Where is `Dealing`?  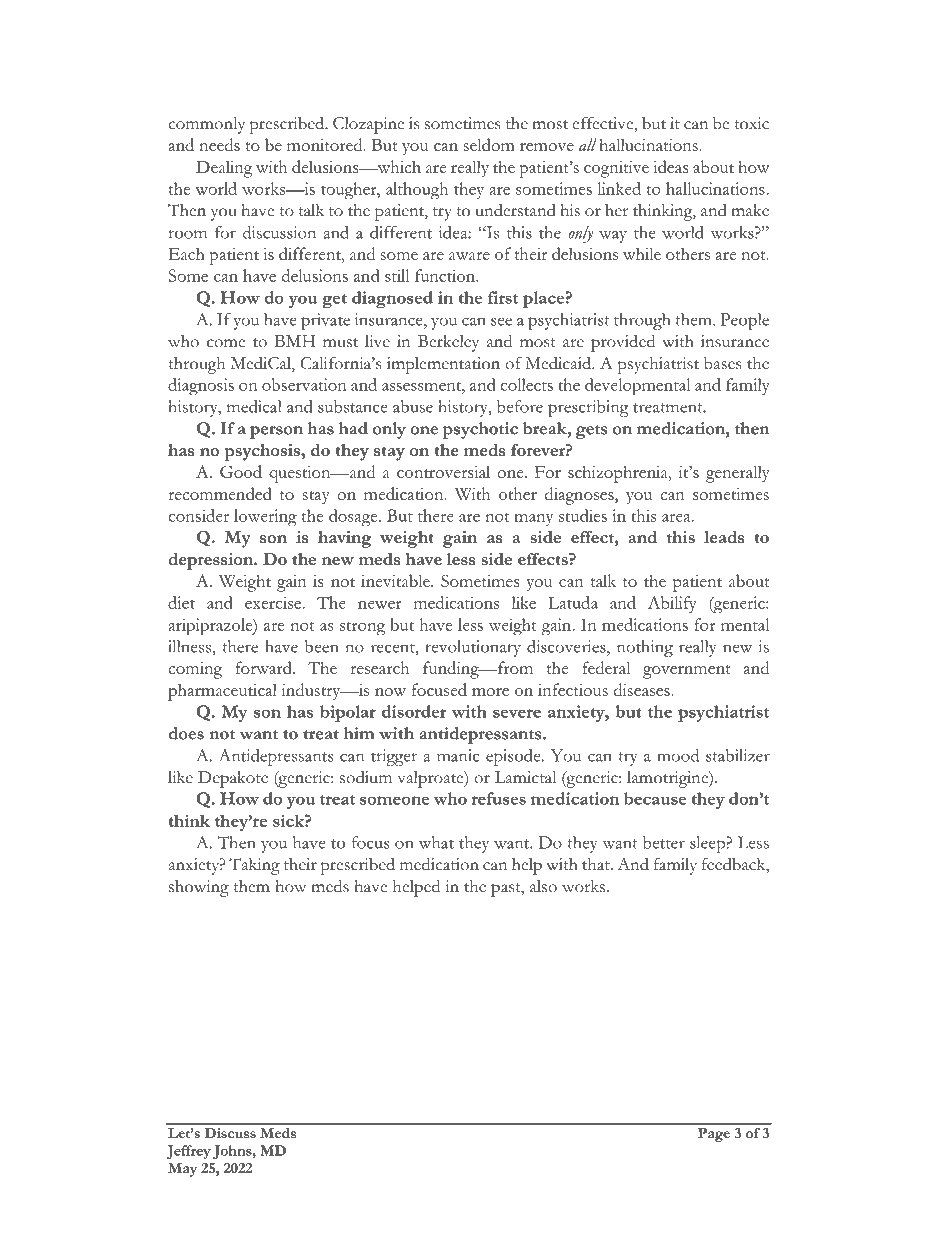 Dealing is located at coordinates (224, 169).
